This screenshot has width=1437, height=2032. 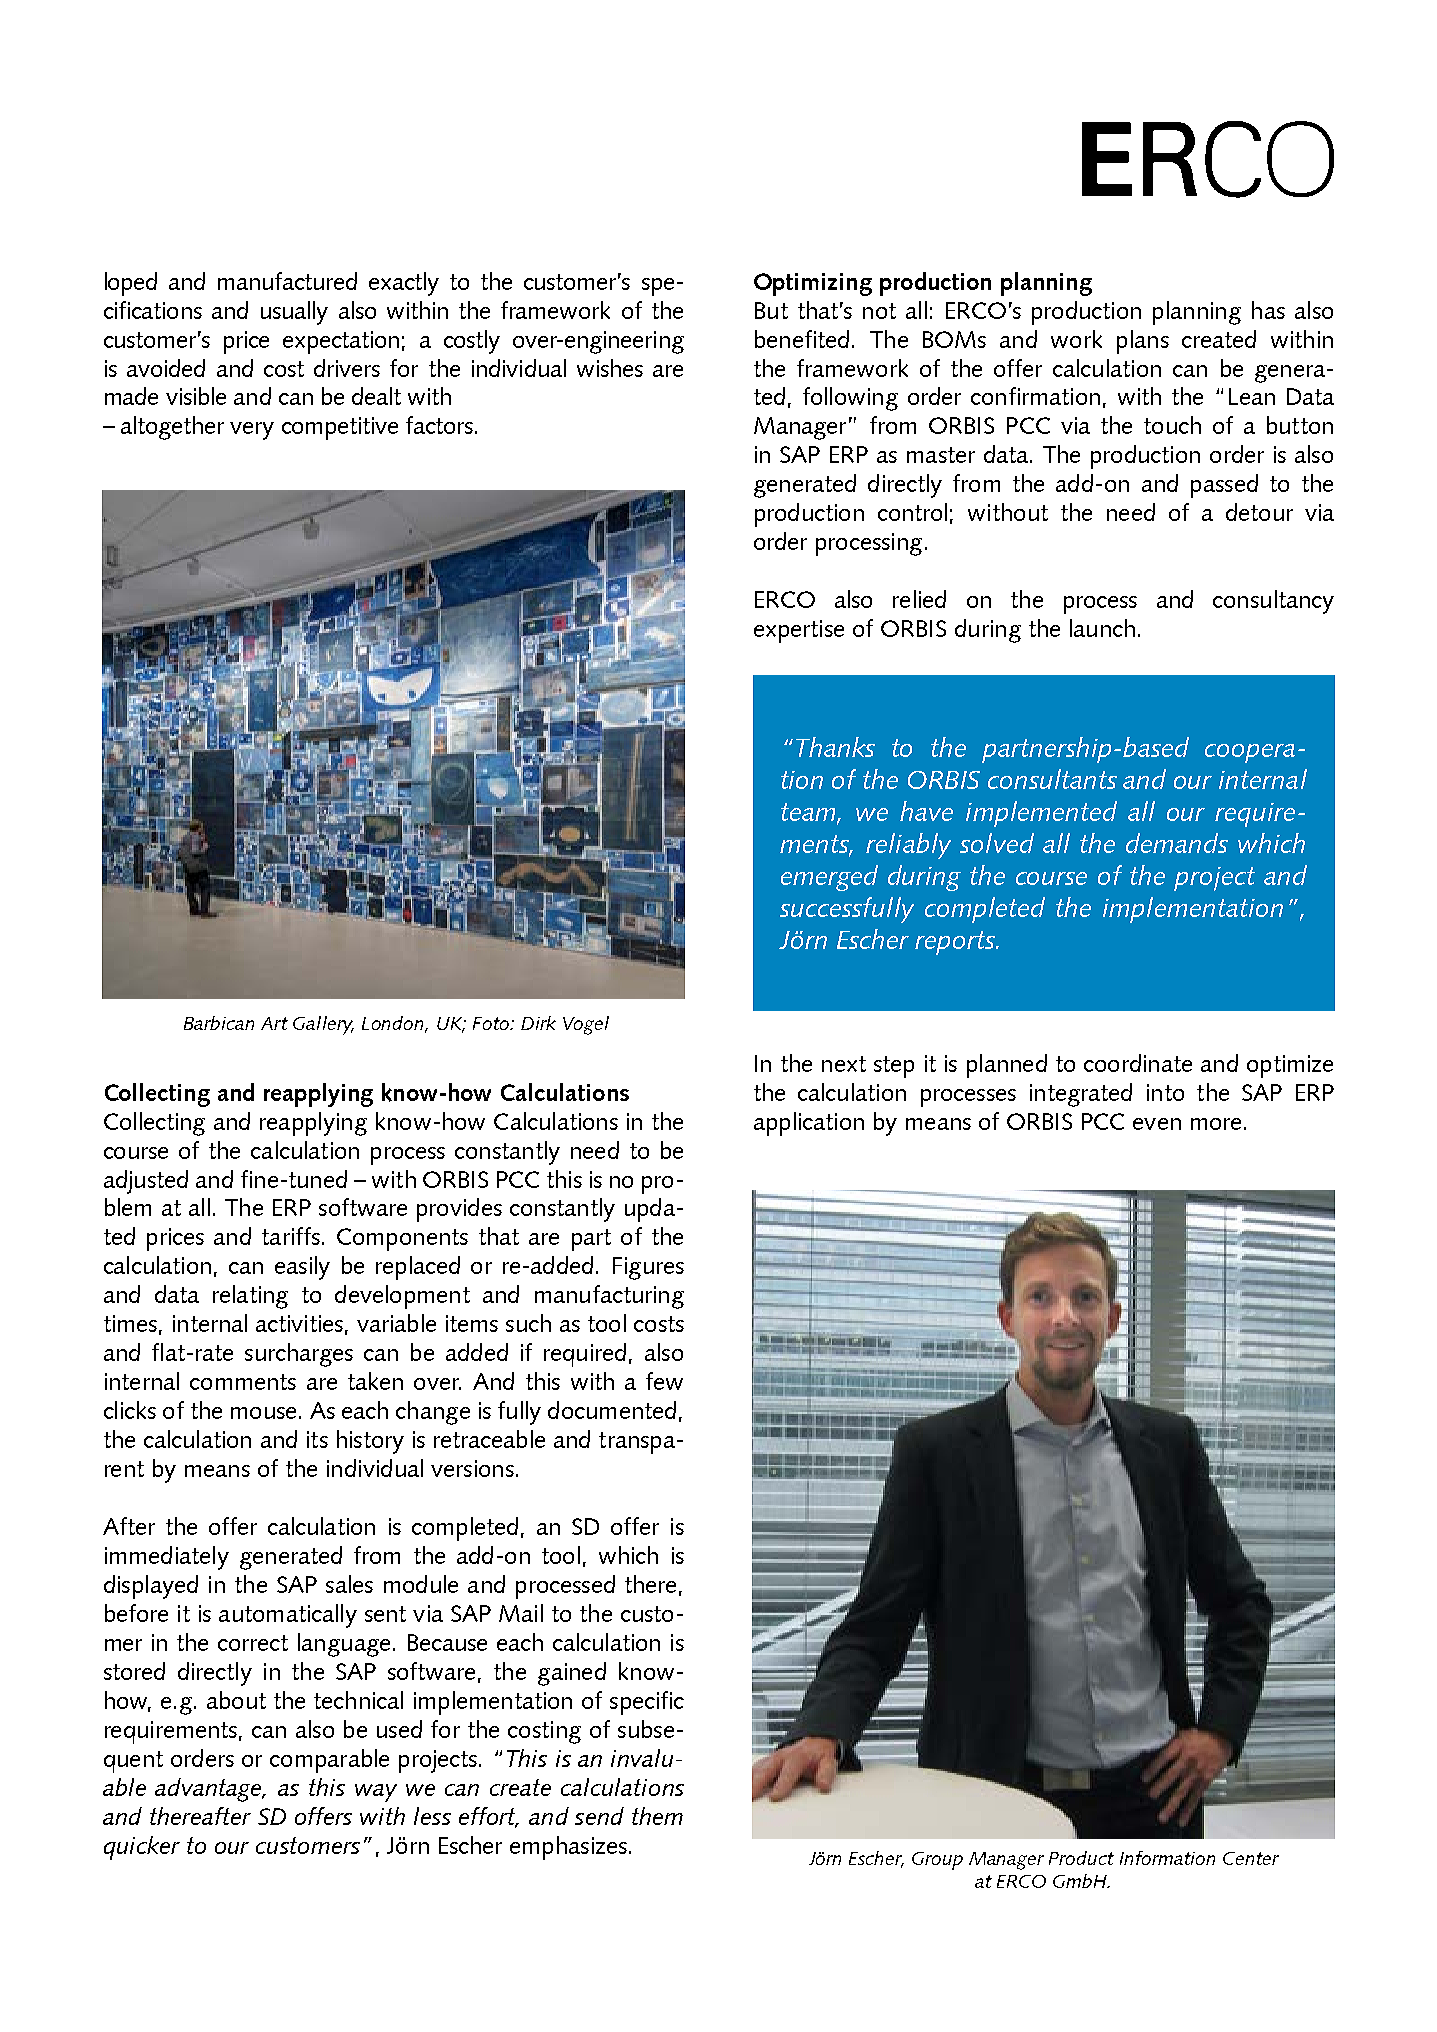 What do you see at coordinates (299, 1323) in the screenshot?
I see `activities` at bounding box center [299, 1323].
